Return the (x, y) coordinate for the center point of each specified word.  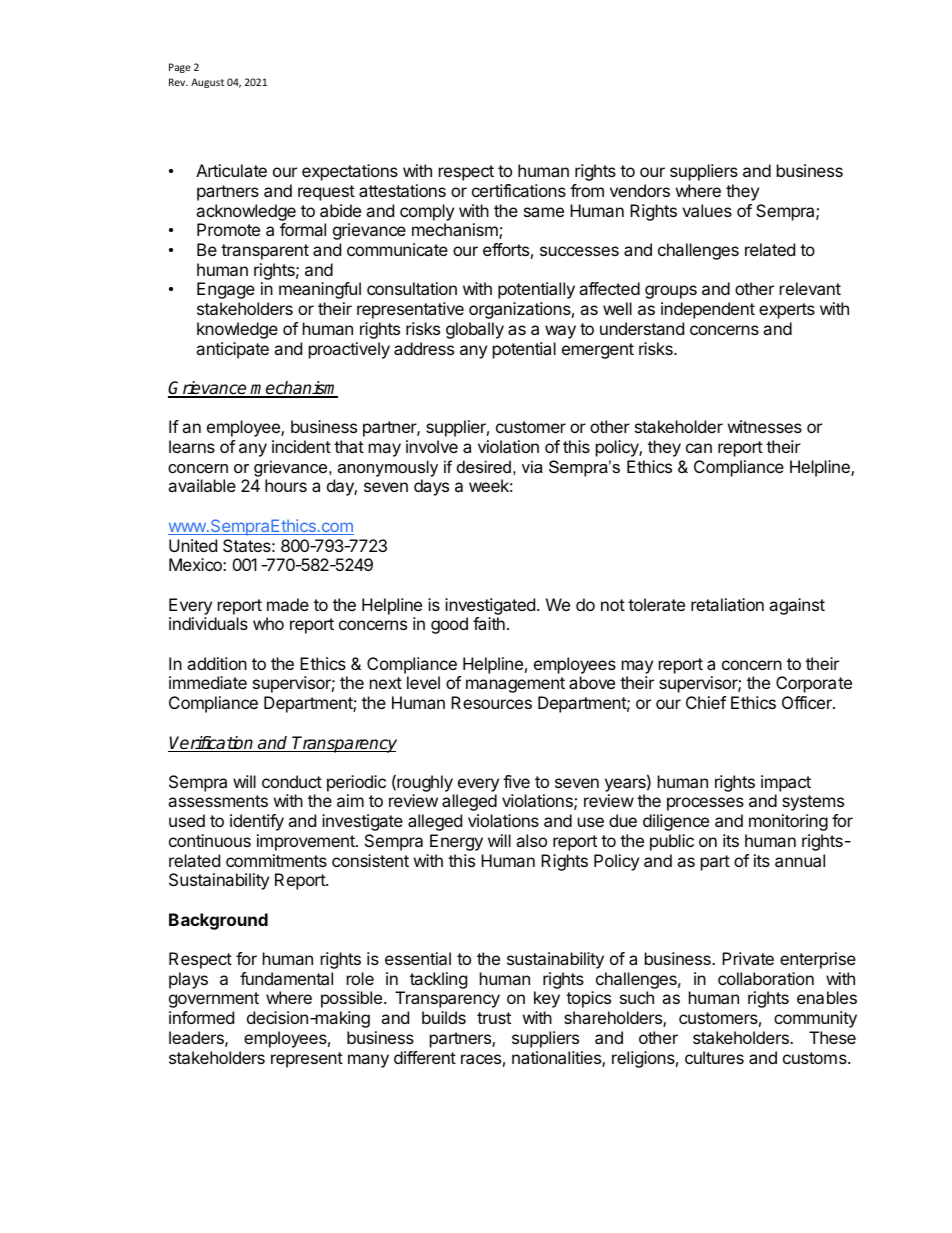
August (207, 83)
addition (217, 663)
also (531, 840)
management (515, 685)
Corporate (814, 684)
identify (257, 822)
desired (484, 466)
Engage (226, 290)
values (707, 210)
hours (286, 485)
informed (201, 1017)
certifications (519, 190)
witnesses (765, 426)
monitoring (788, 822)
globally (475, 330)
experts (787, 311)
